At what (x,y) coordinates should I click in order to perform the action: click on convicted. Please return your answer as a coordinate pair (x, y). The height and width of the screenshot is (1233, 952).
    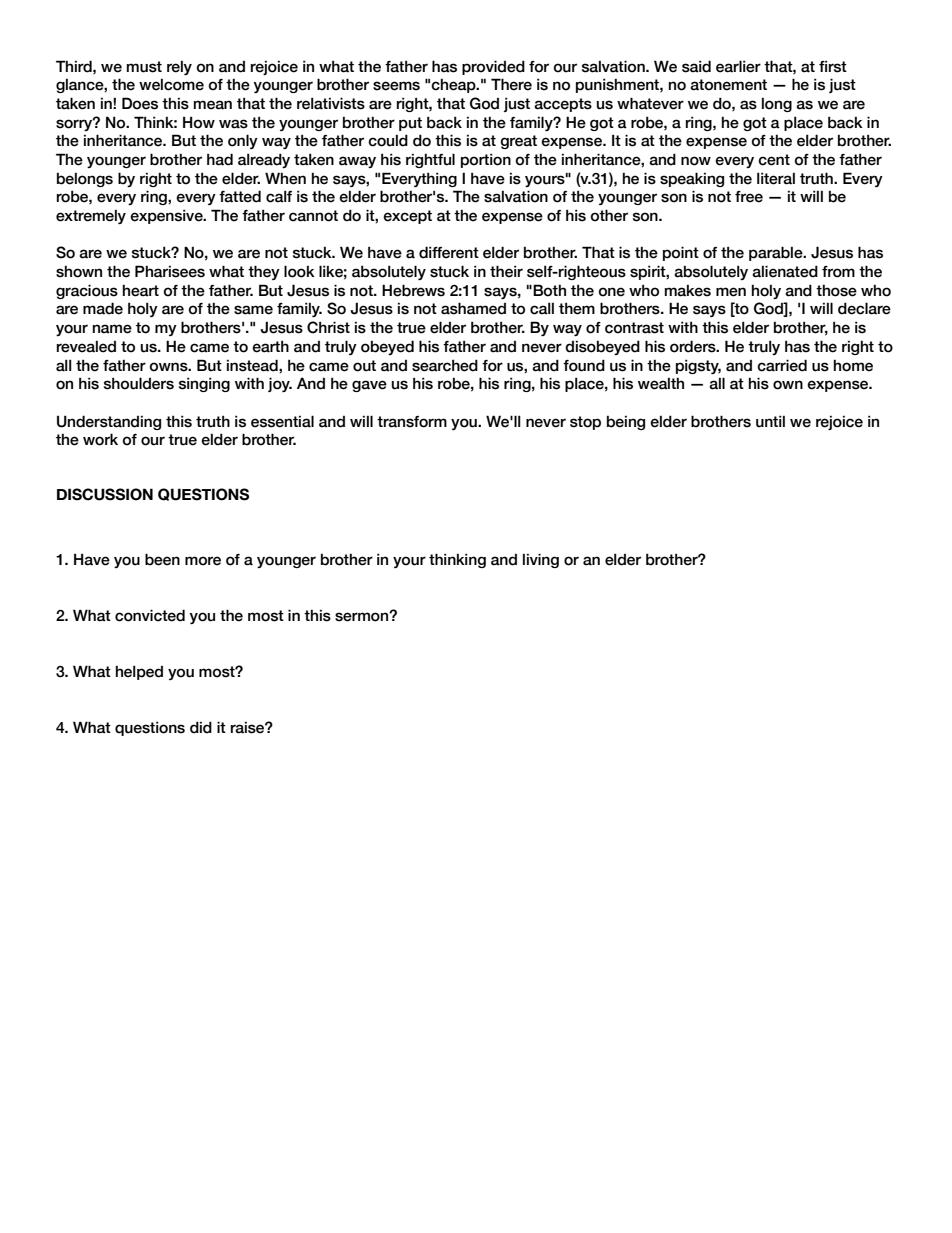
    Looking at the image, I should click on (150, 615).
